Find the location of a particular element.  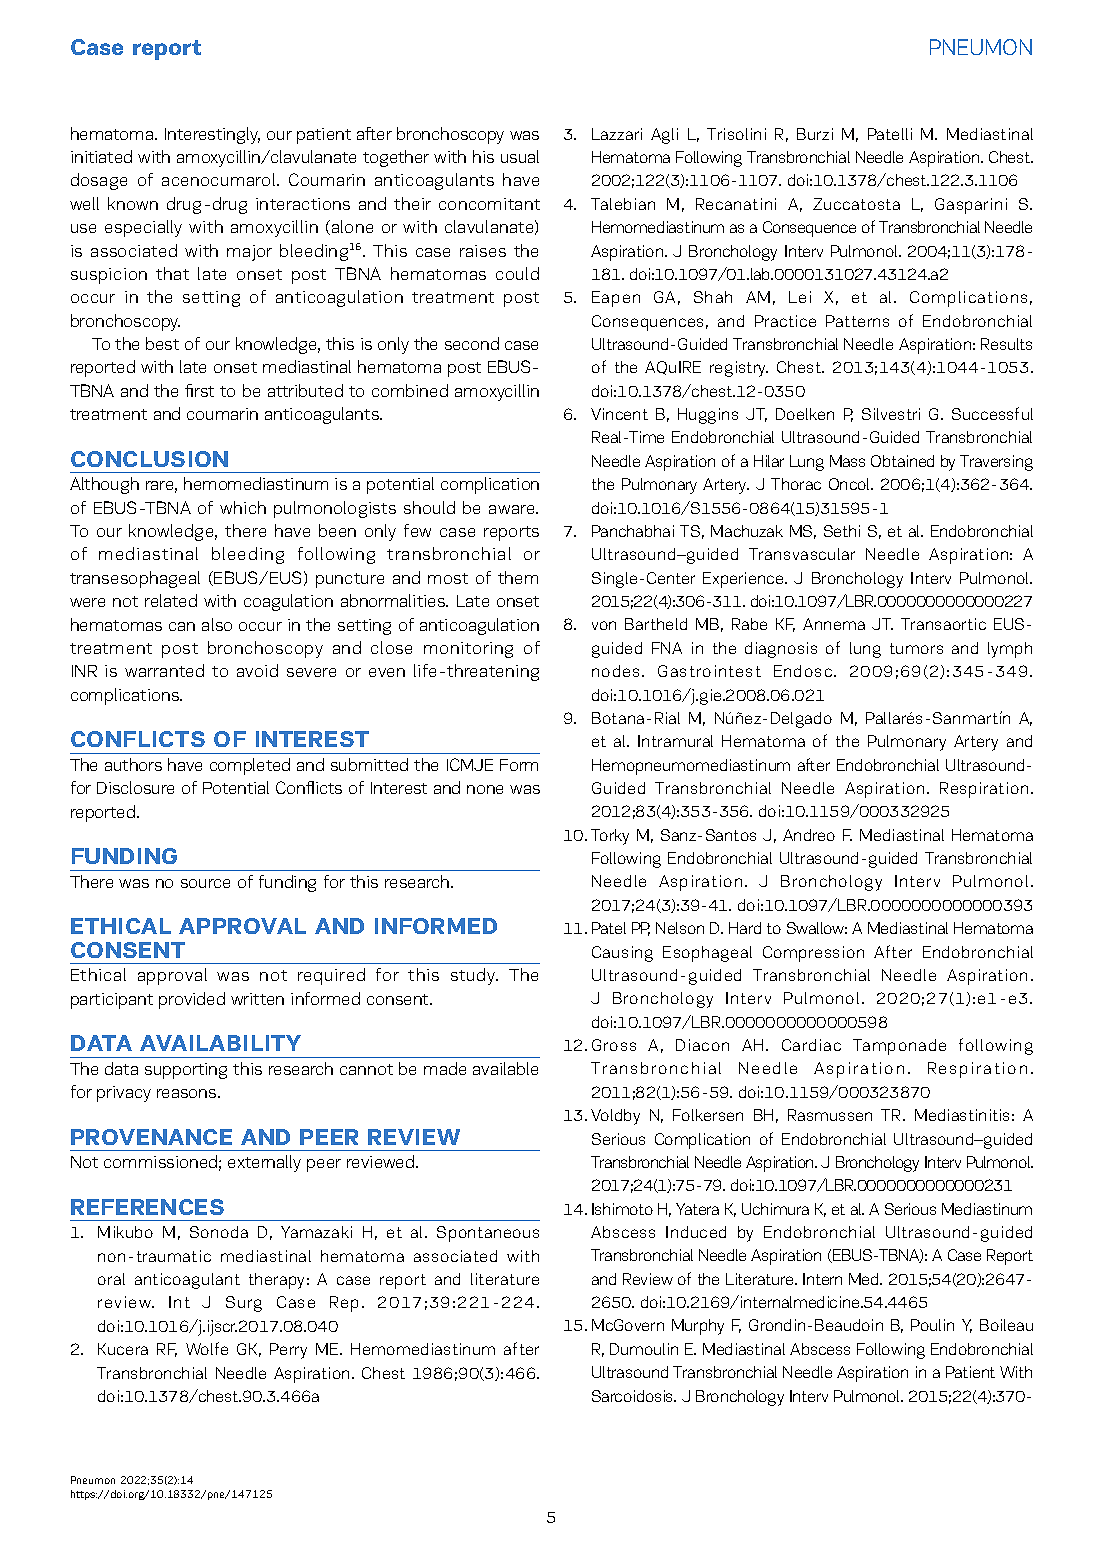

Wolfe is located at coordinates (207, 1348).
